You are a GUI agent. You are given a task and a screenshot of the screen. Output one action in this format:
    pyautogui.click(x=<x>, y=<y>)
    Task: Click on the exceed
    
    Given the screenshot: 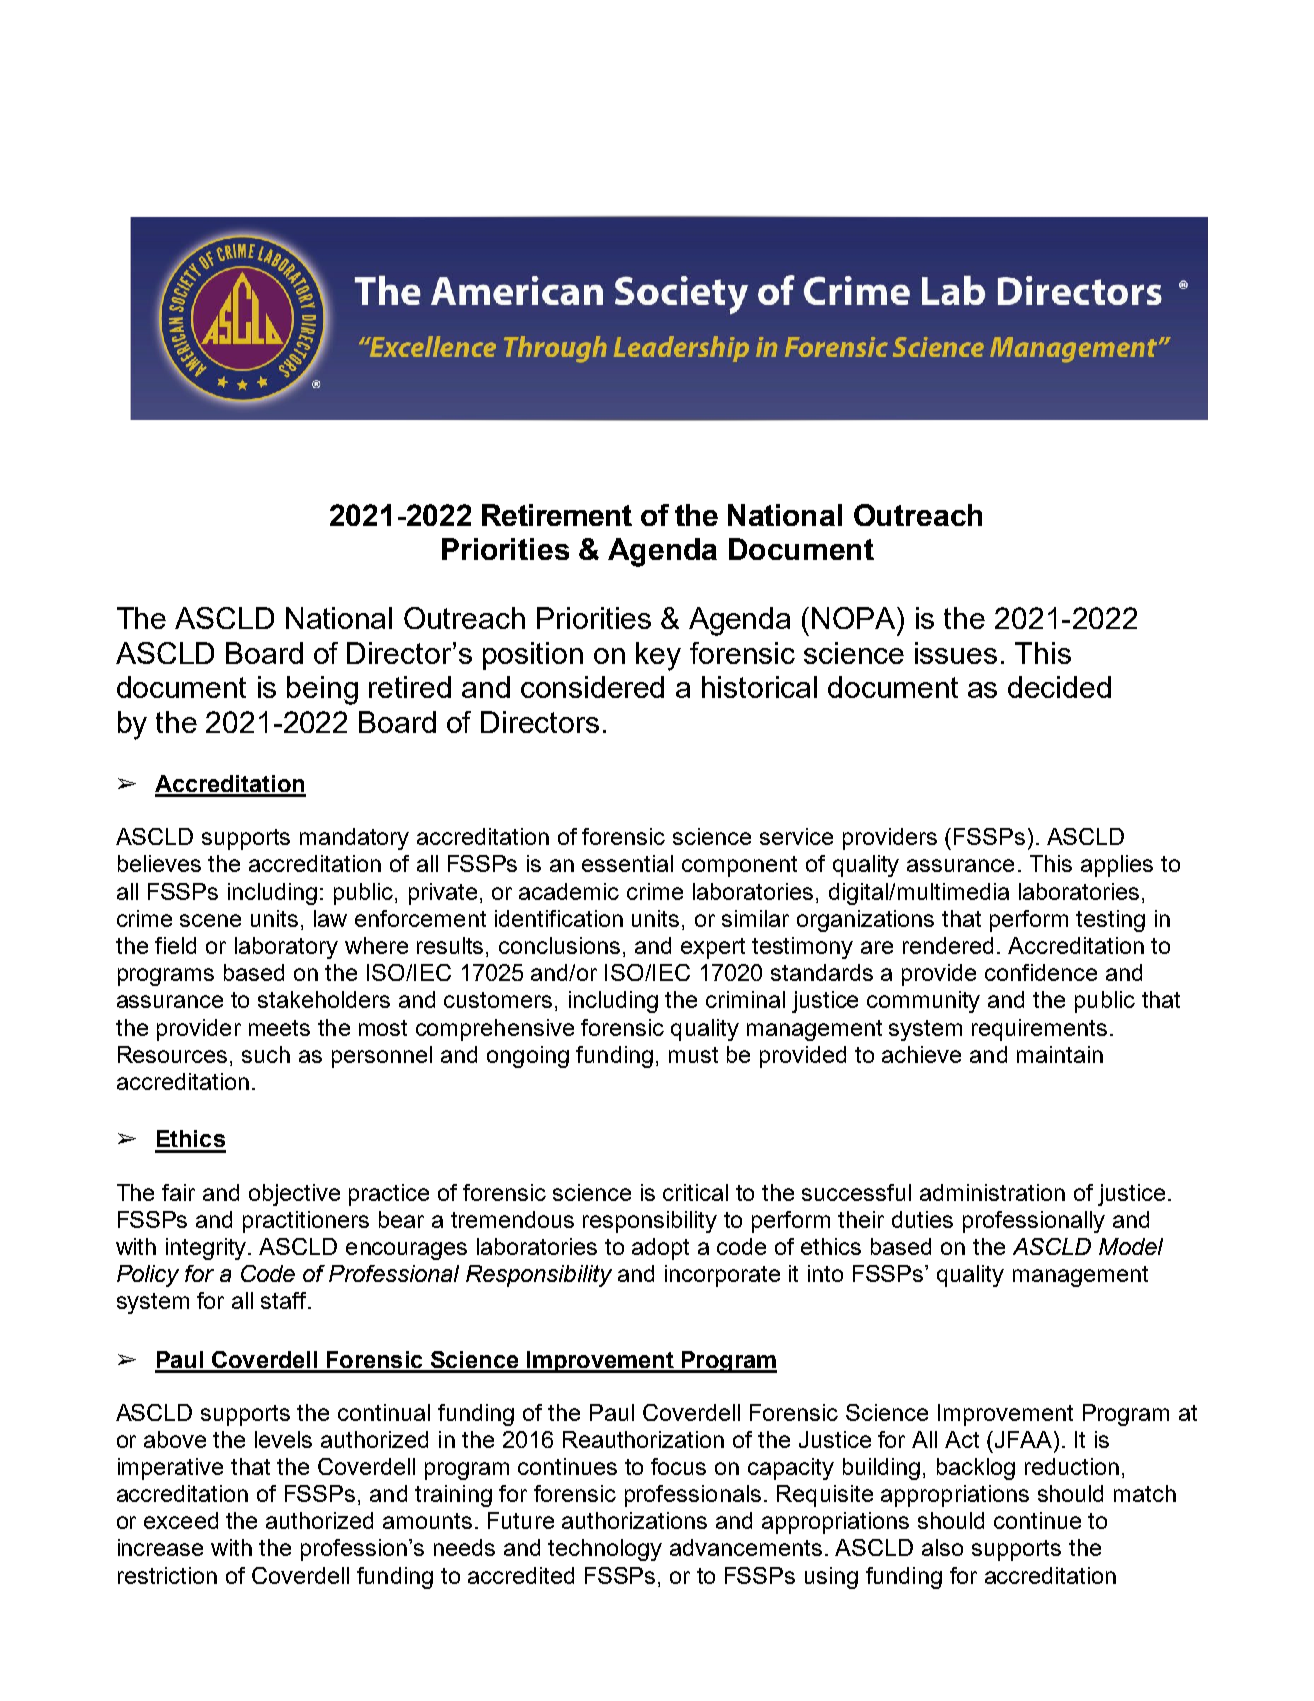 What is the action you would take?
    pyautogui.click(x=181, y=1520)
